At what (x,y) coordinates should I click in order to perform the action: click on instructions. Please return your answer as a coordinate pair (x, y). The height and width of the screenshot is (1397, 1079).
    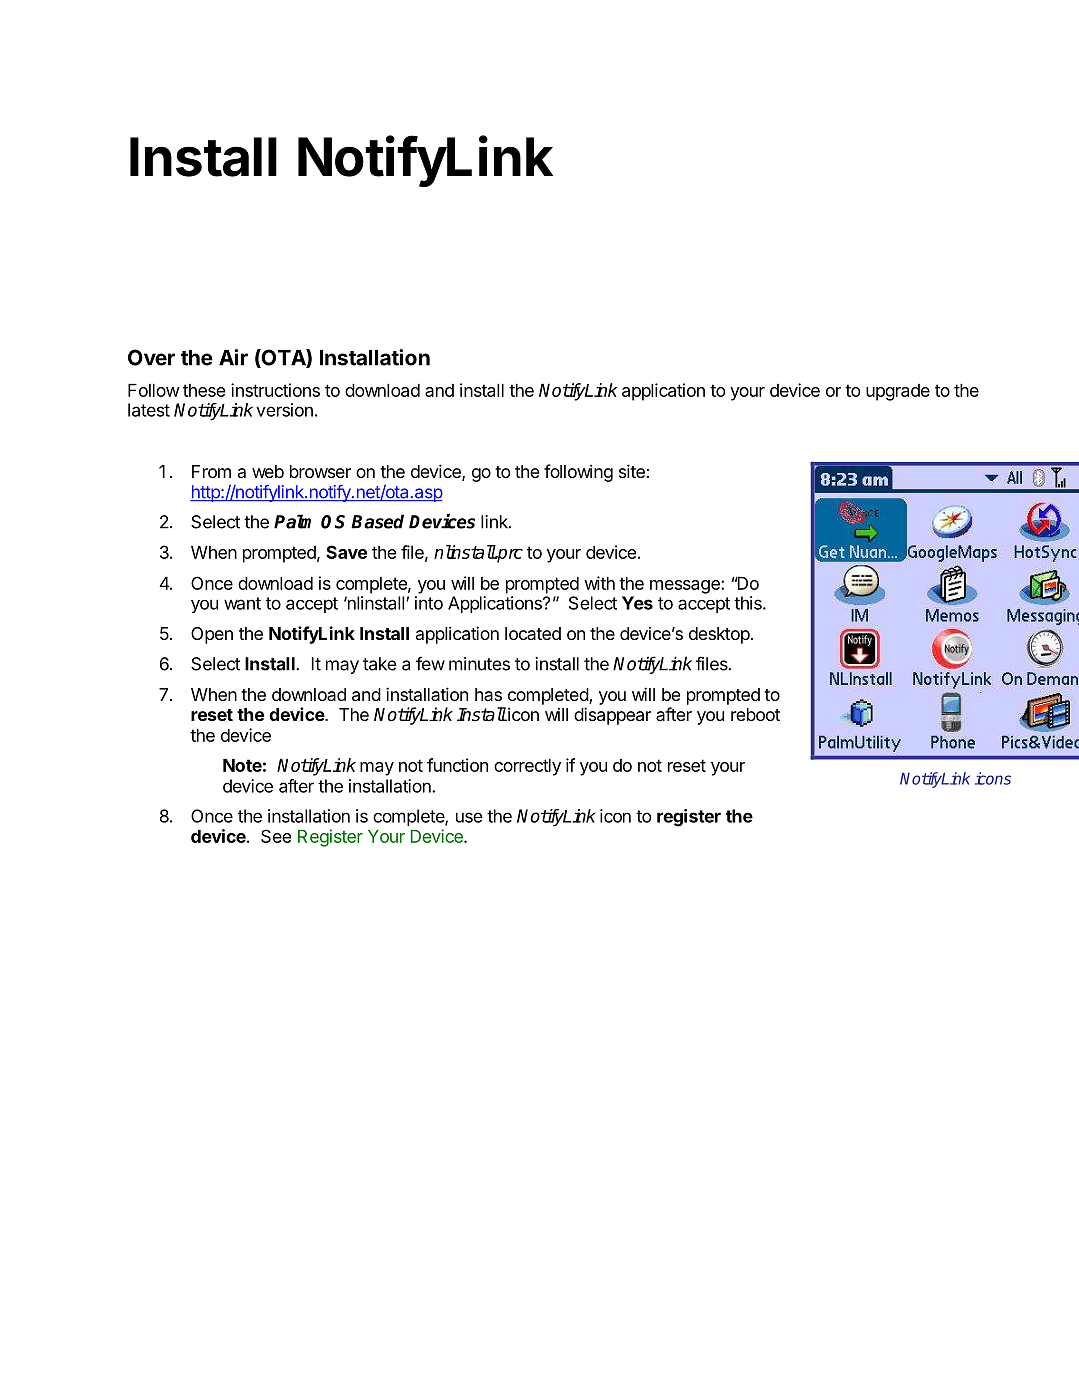
    Looking at the image, I should click on (275, 390).
